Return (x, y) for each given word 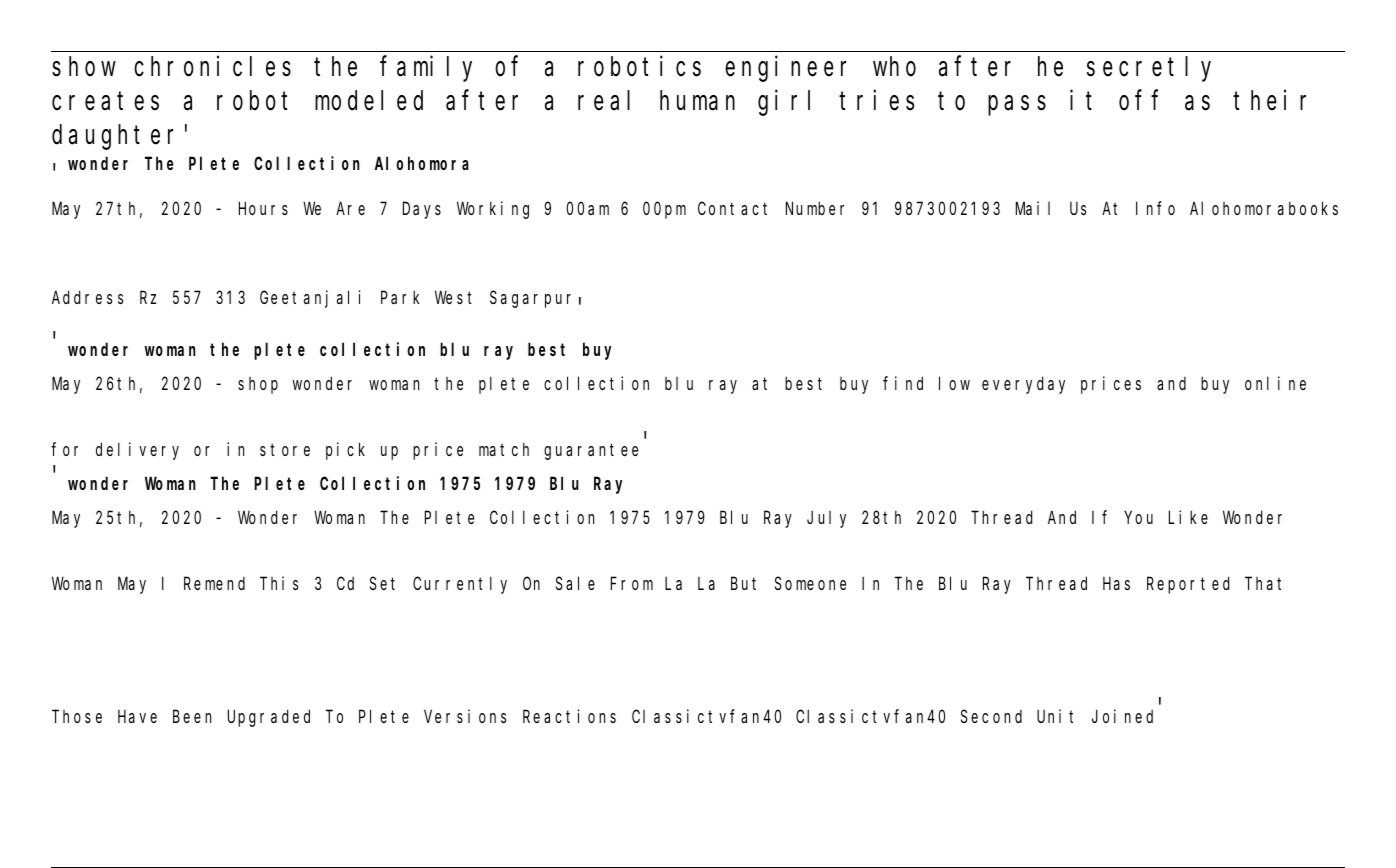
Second (991, 716)
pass (1017, 106)
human (697, 101)
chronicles (212, 66)
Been (192, 717)
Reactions (569, 716)
